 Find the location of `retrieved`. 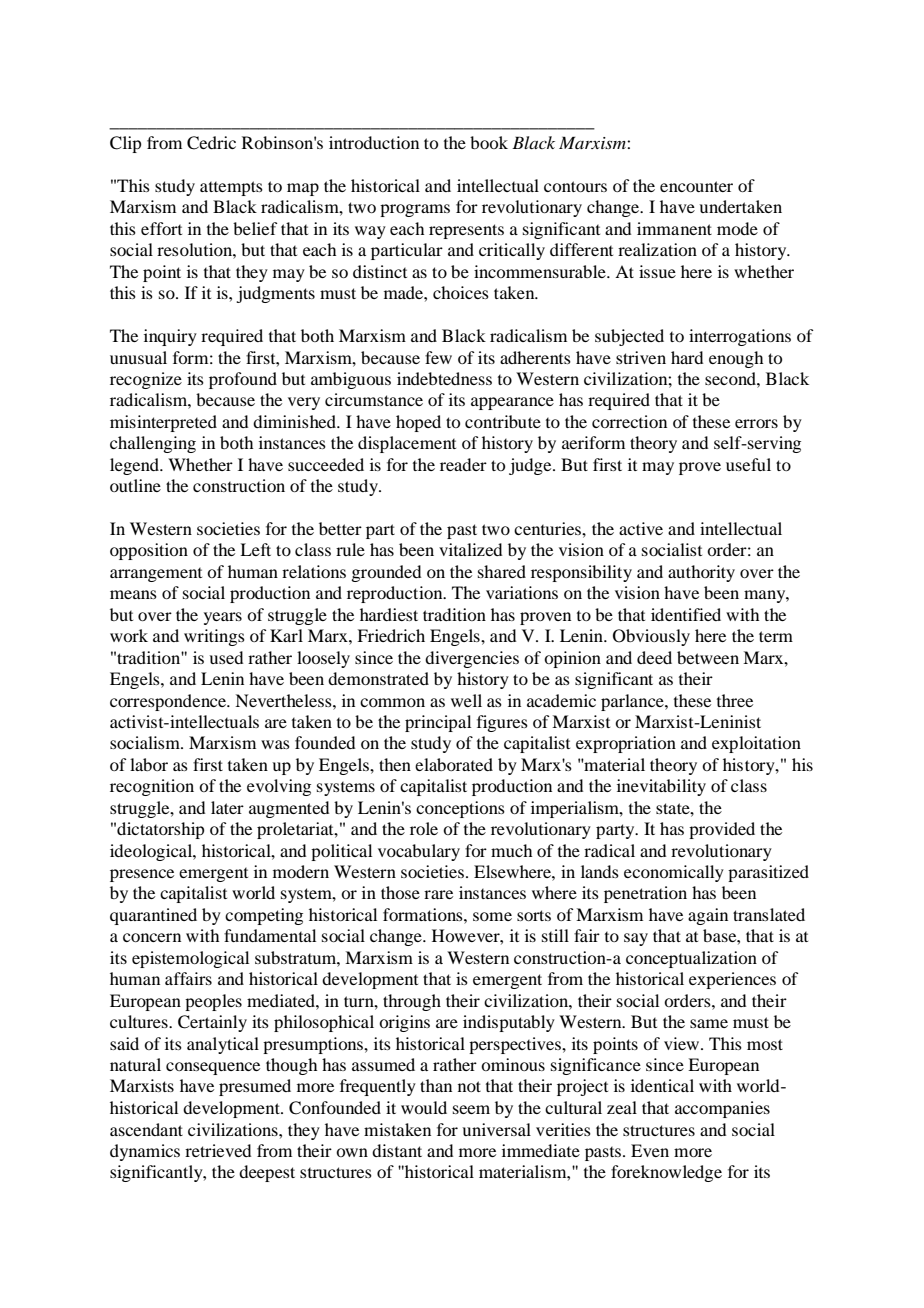

retrieved is located at coordinates (218, 1150).
